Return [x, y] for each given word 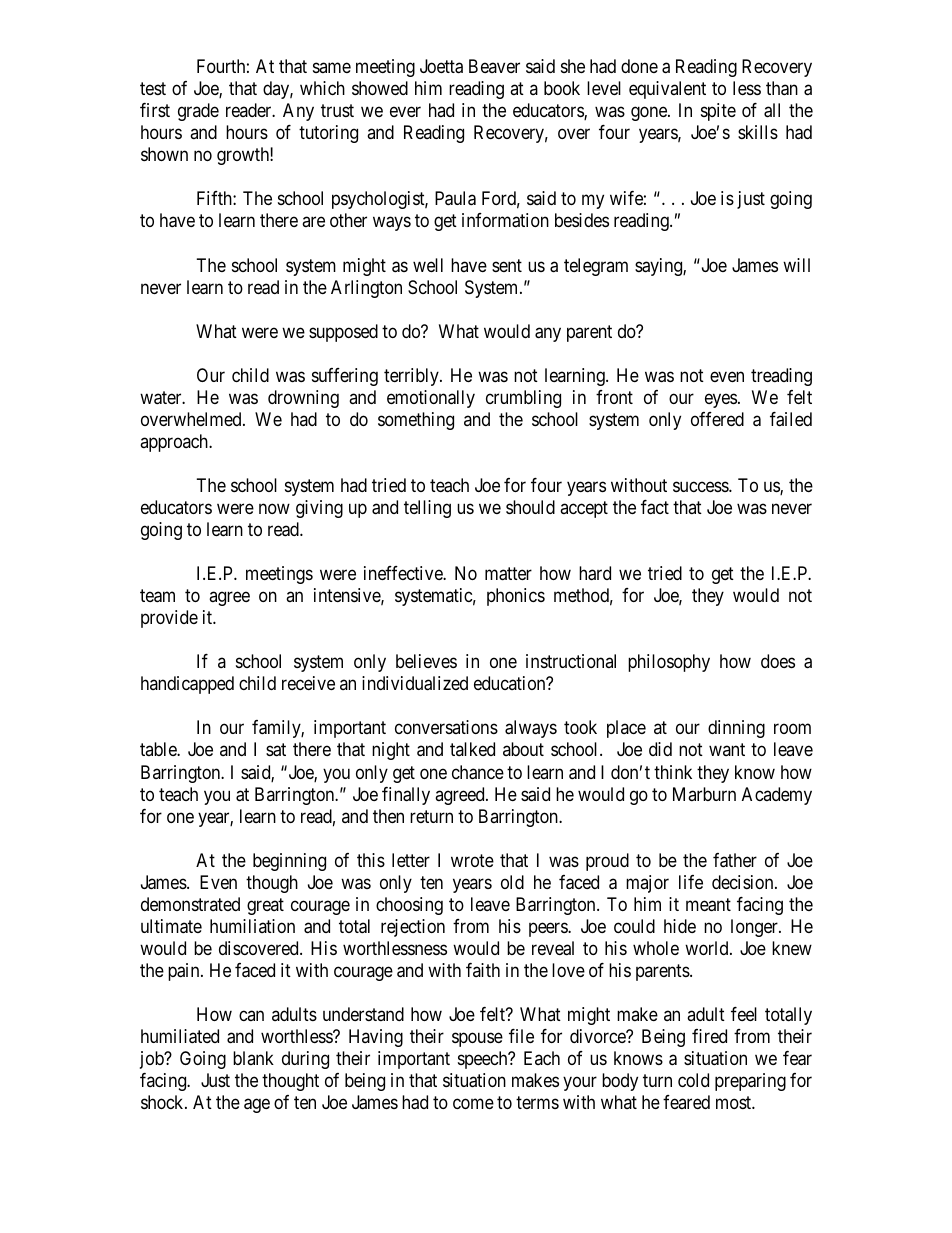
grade [198, 112]
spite [718, 112]
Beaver [494, 66]
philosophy [669, 663]
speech [484, 1060]
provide [169, 619]
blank [253, 1058]
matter [508, 574]
